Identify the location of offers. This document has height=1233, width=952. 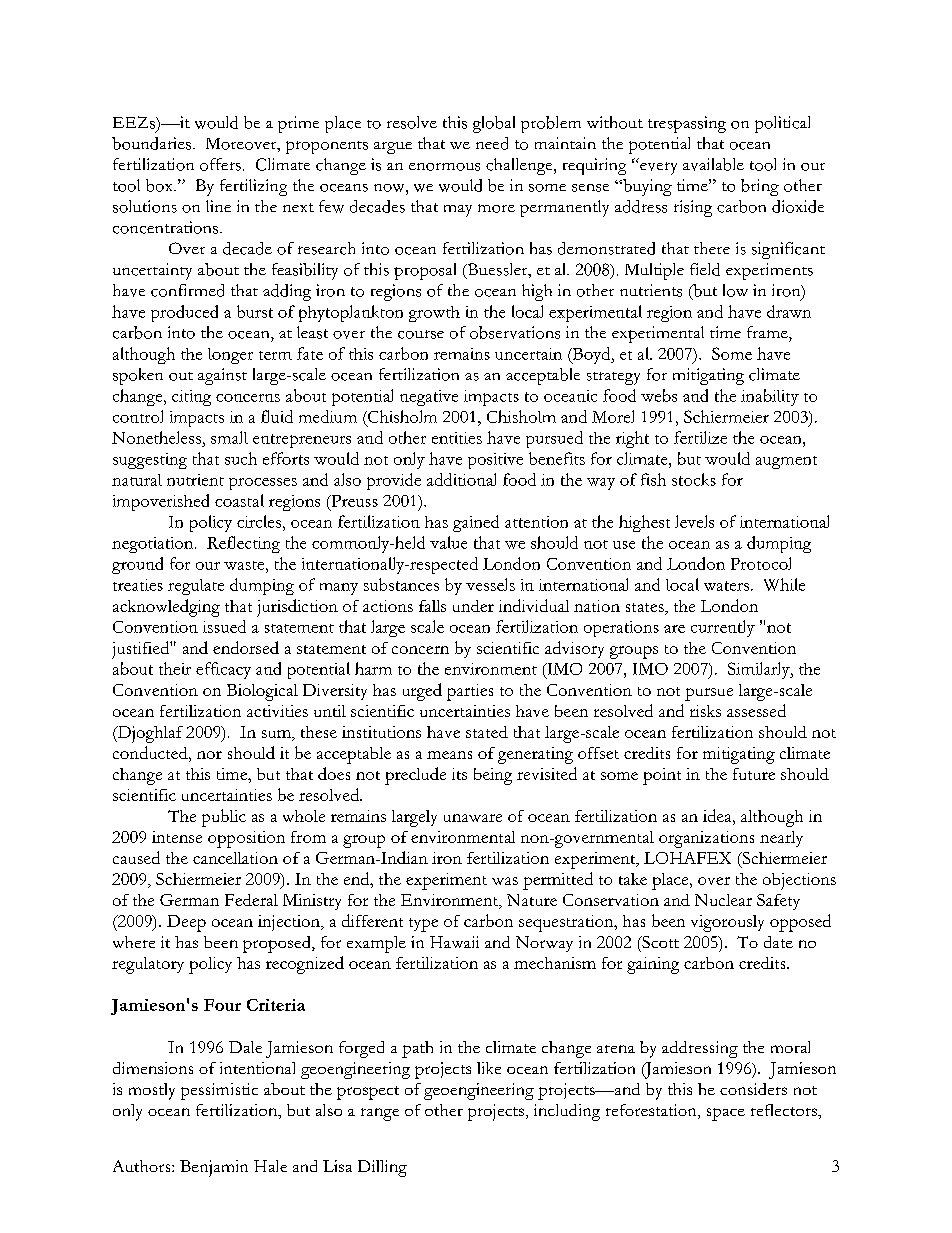
(220, 164).
